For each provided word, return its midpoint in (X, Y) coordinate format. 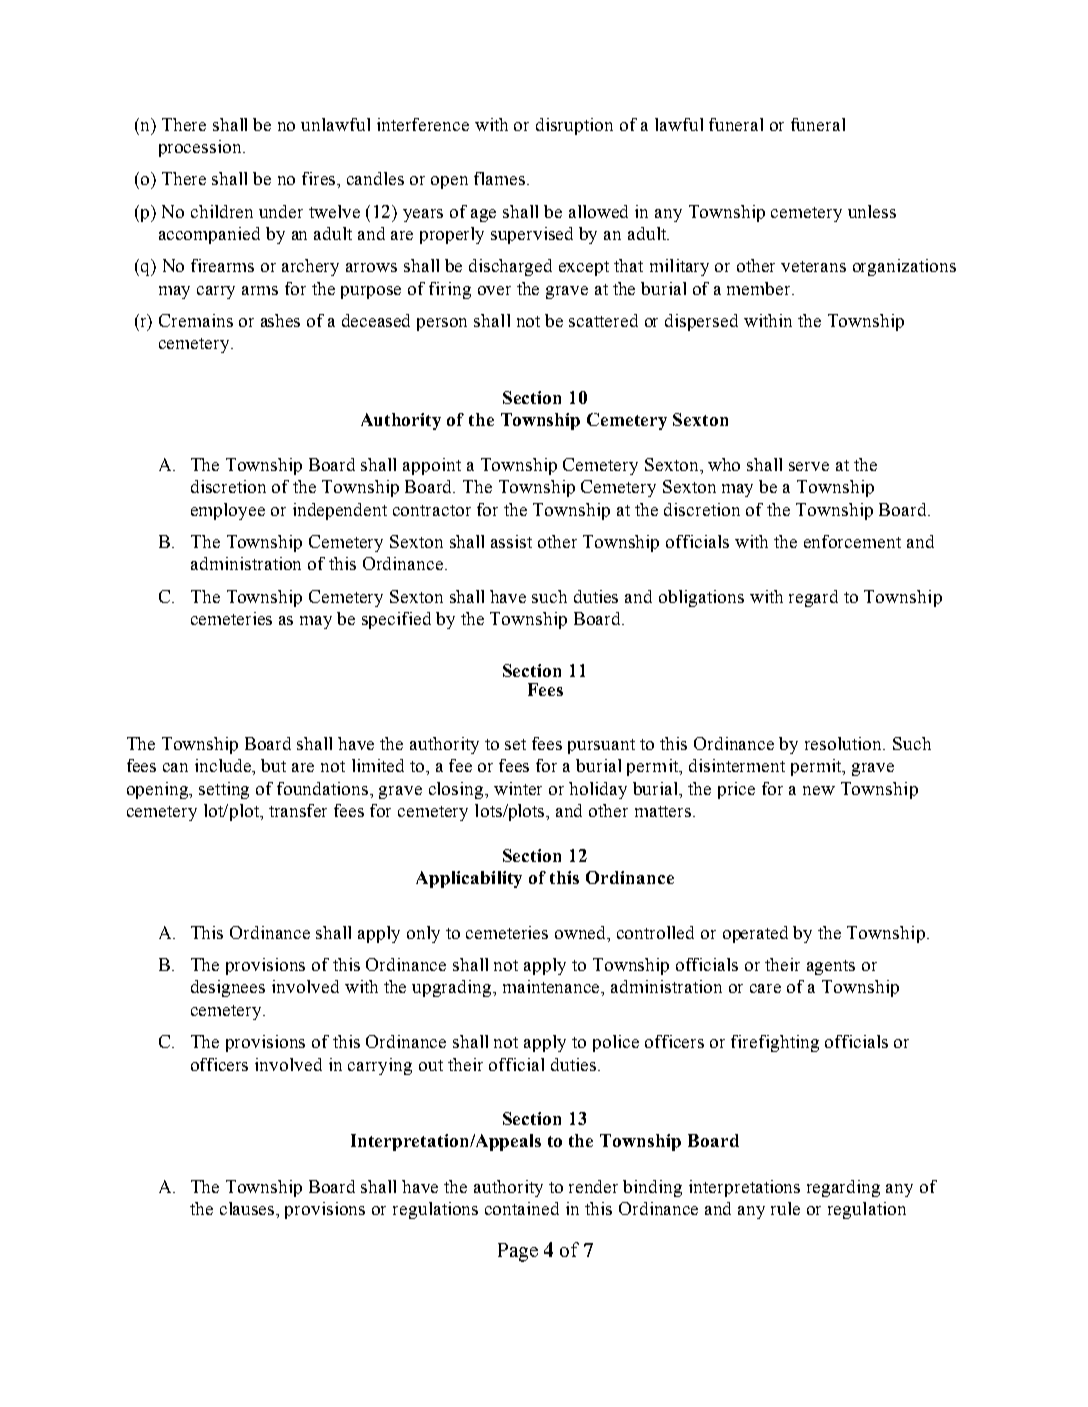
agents (831, 967)
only (423, 934)
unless (872, 211)
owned (582, 934)
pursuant (601, 746)
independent (340, 511)
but (273, 765)
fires (320, 178)
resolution (845, 743)
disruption (574, 126)
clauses (248, 1208)
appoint (432, 466)
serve (809, 466)
